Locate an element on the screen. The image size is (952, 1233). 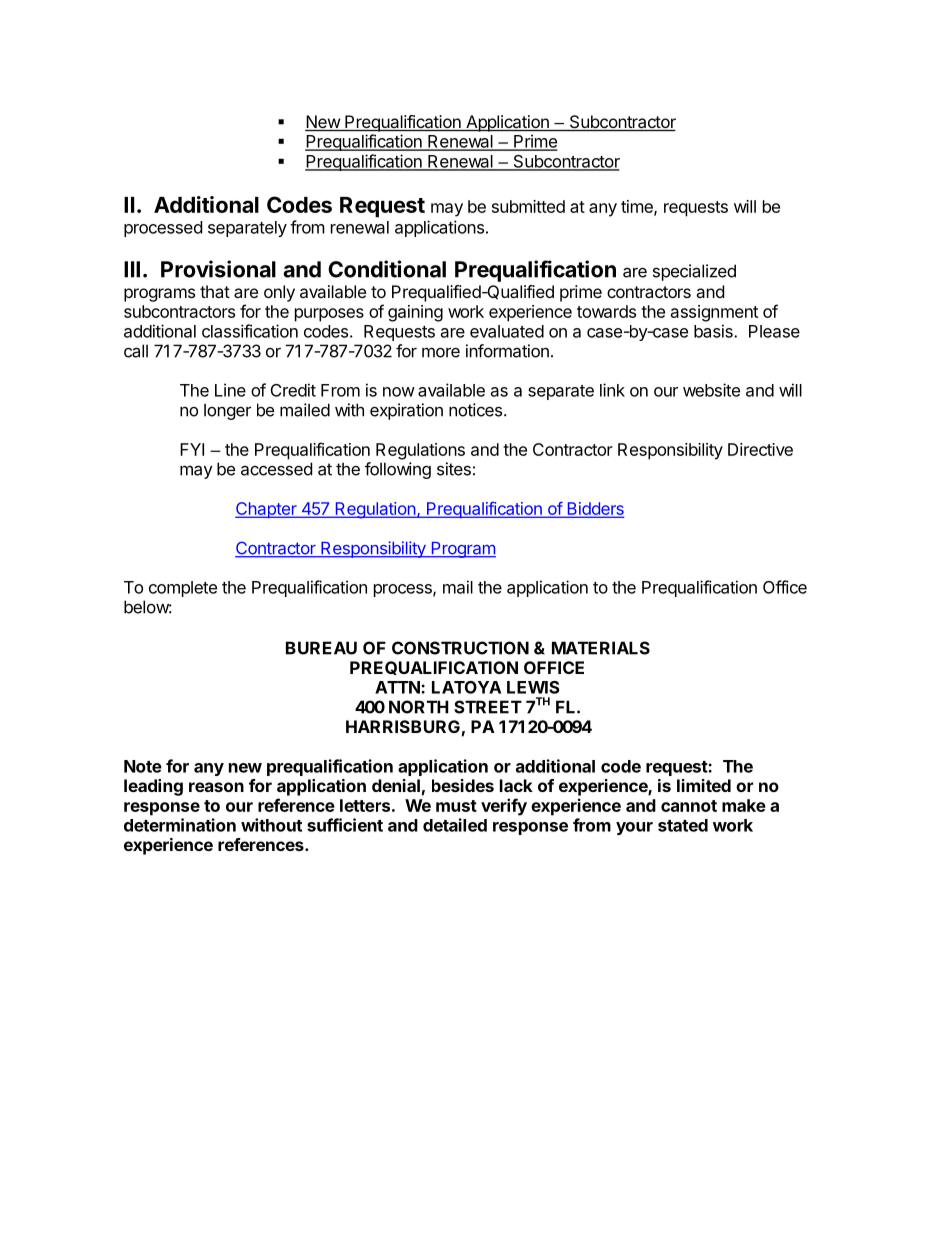
submitted is located at coordinates (528, 206).
